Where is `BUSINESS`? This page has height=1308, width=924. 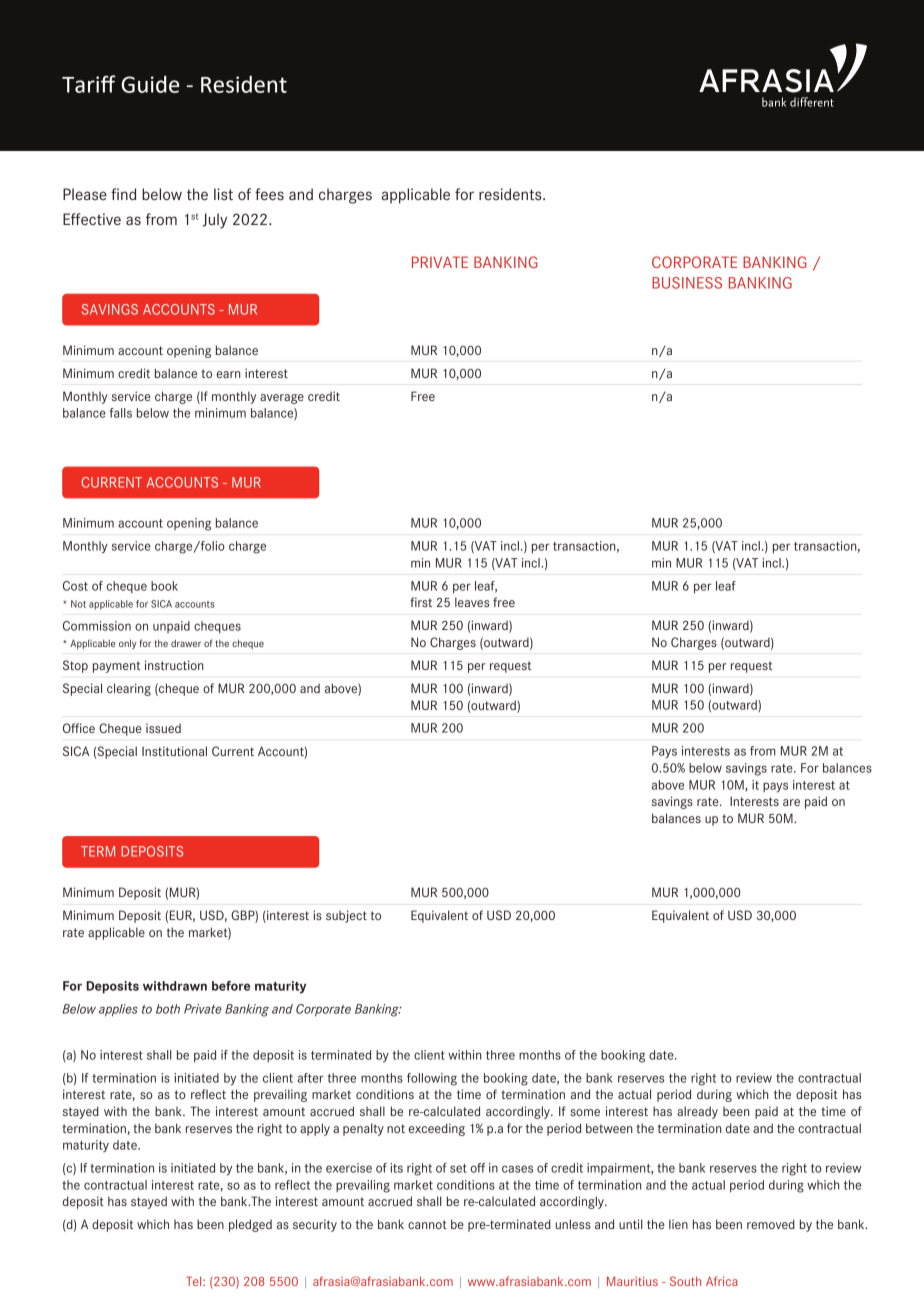 BUSINESS is located at coordinates (687, 283).
